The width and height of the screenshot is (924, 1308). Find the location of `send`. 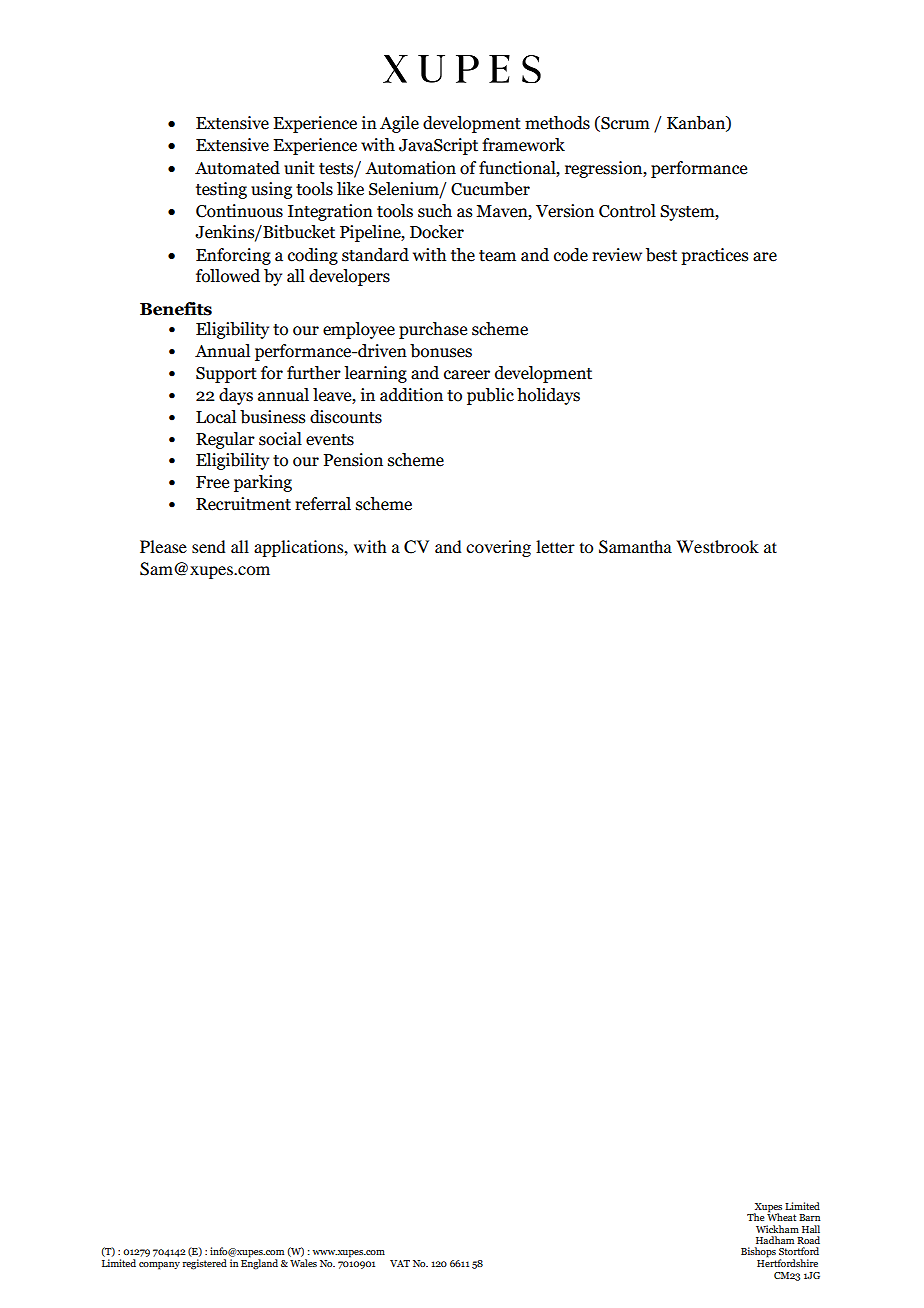

send is located at coordinates (208, 546).
